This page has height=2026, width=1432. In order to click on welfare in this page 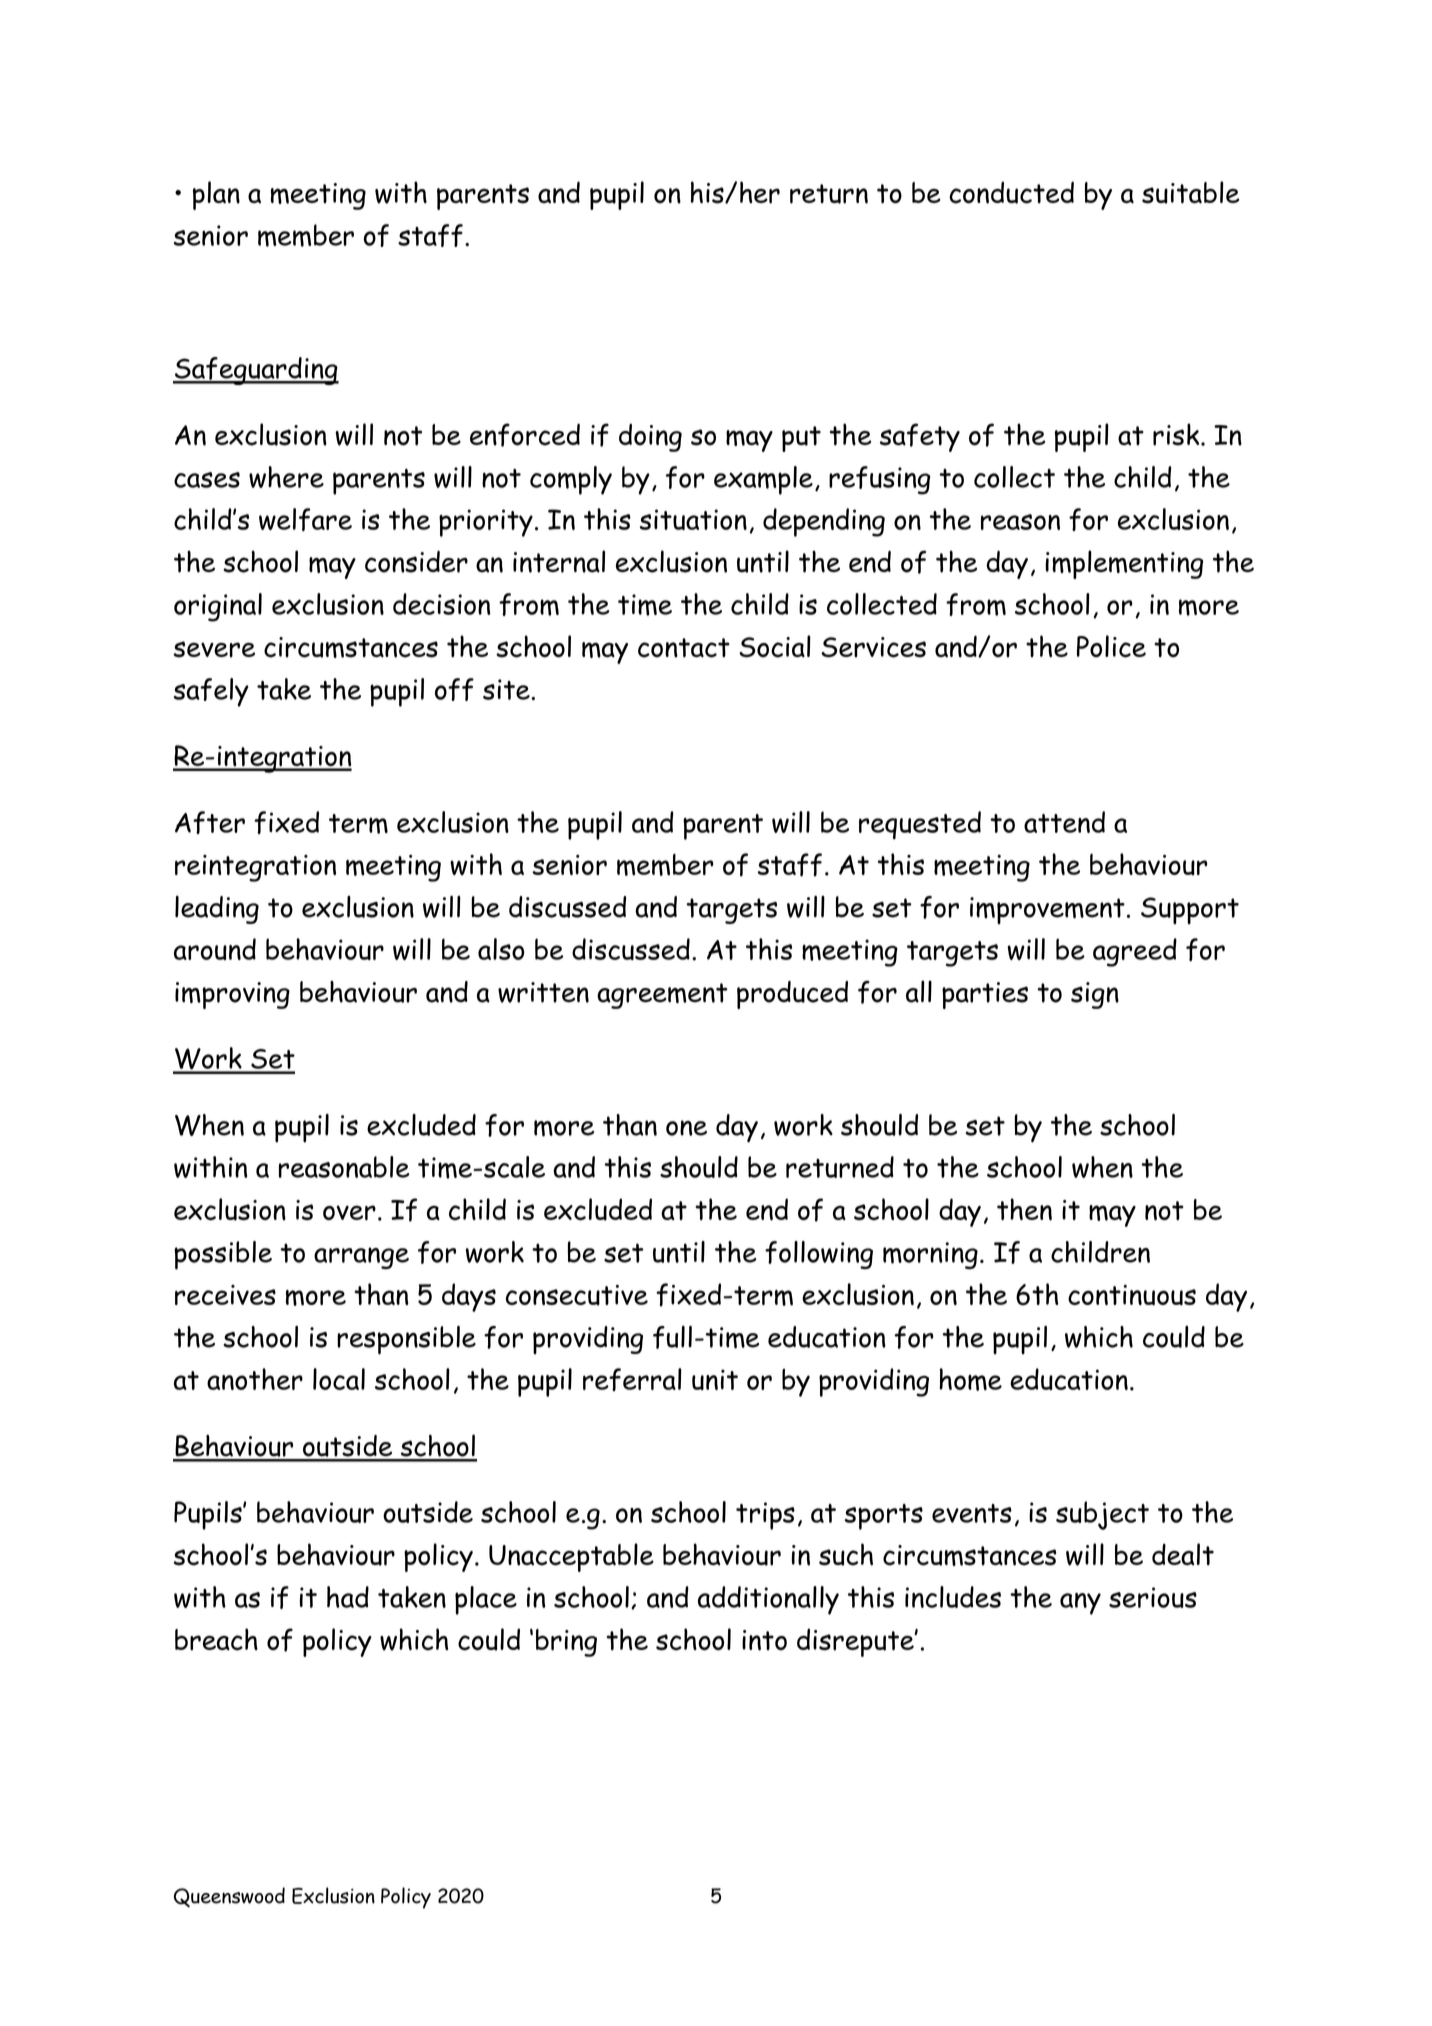, I will do `click(305, 519)`.
